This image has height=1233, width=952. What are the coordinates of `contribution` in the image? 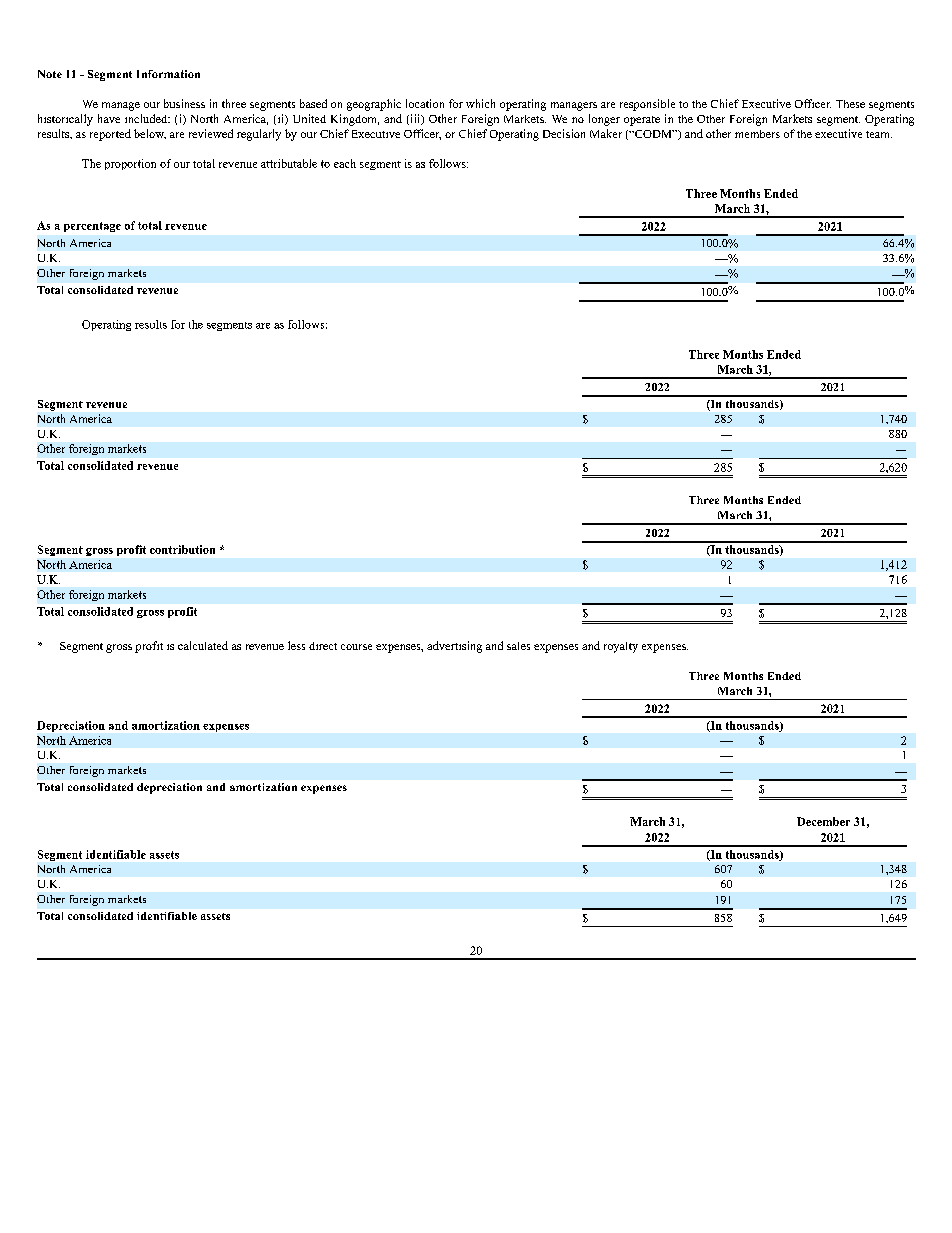 It's located at (182, 549).
